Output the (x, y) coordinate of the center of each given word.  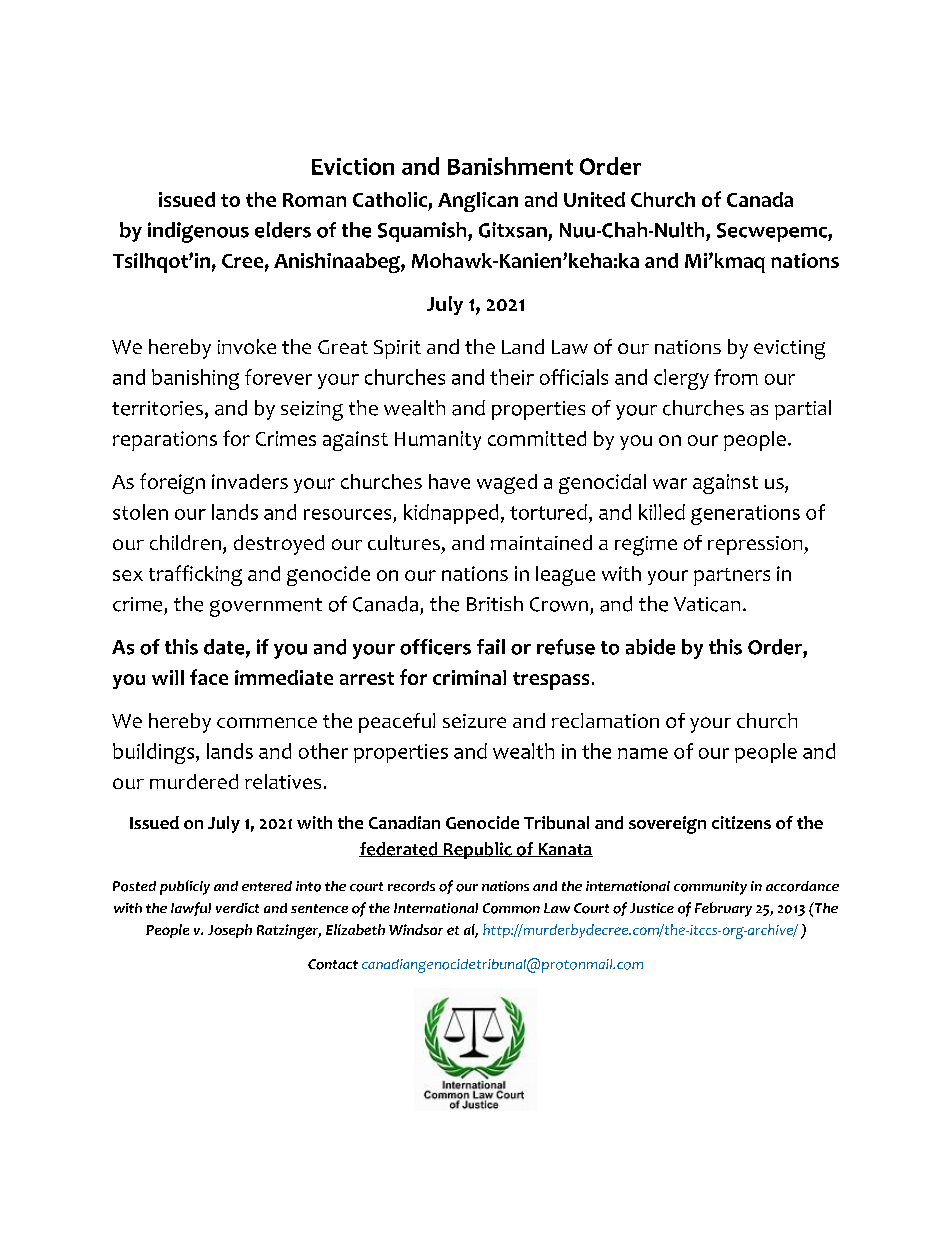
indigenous (198, 232)
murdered (194, 781)
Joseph (230, 931)
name (643, 753)
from (736, 377)
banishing (195, 379)
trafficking (195, 575)
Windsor (416, 929)
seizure (474, 721)
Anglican (478, 202)
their (512, 377)
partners (732, 577)
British (495, 603)
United (594, 199)
